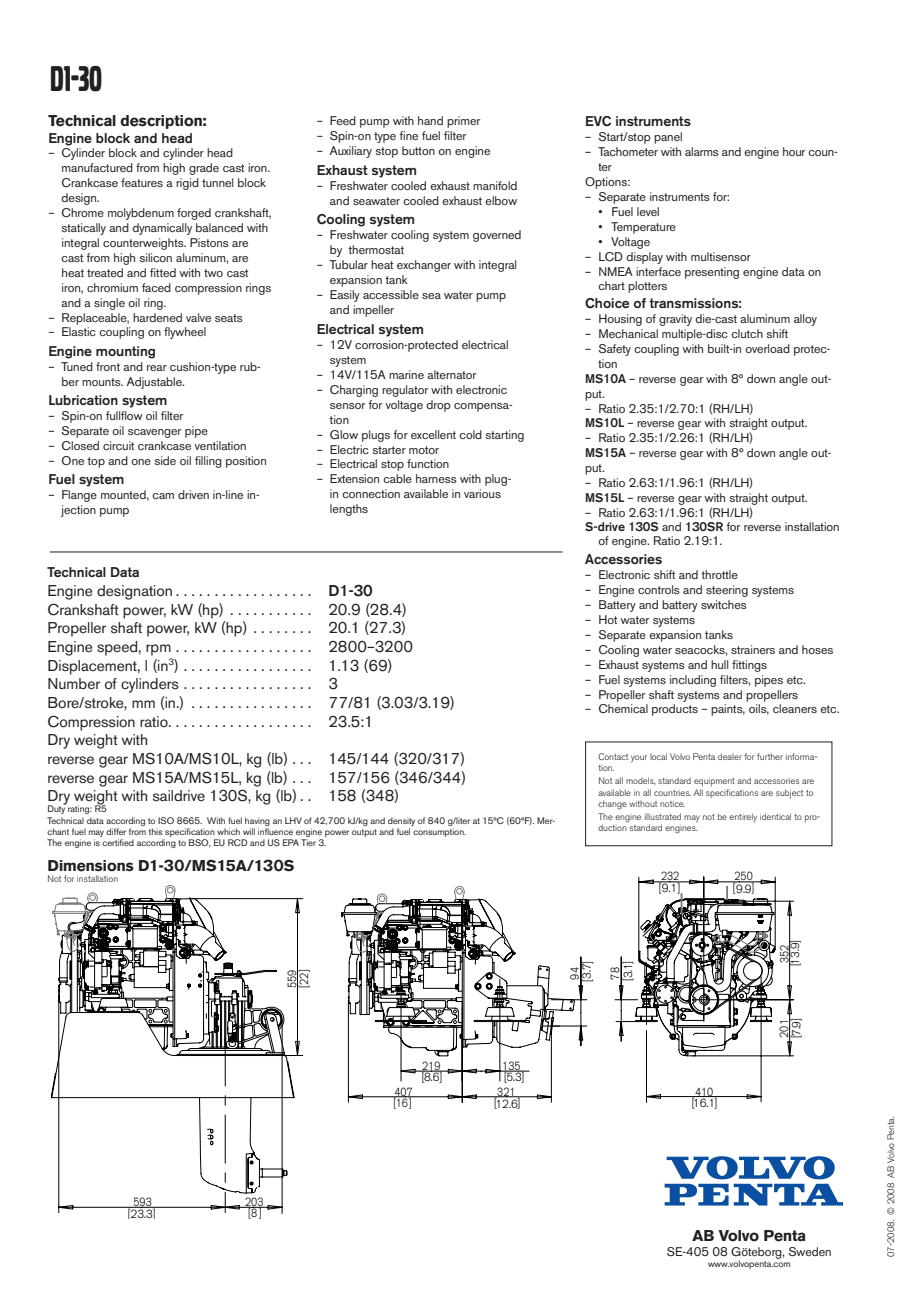 The height and width of the screenshot is (1308, 924). What do you see at coordinates (743, 817) in the screenshot?
I see `entirely` at bounding box center [743, 817].
